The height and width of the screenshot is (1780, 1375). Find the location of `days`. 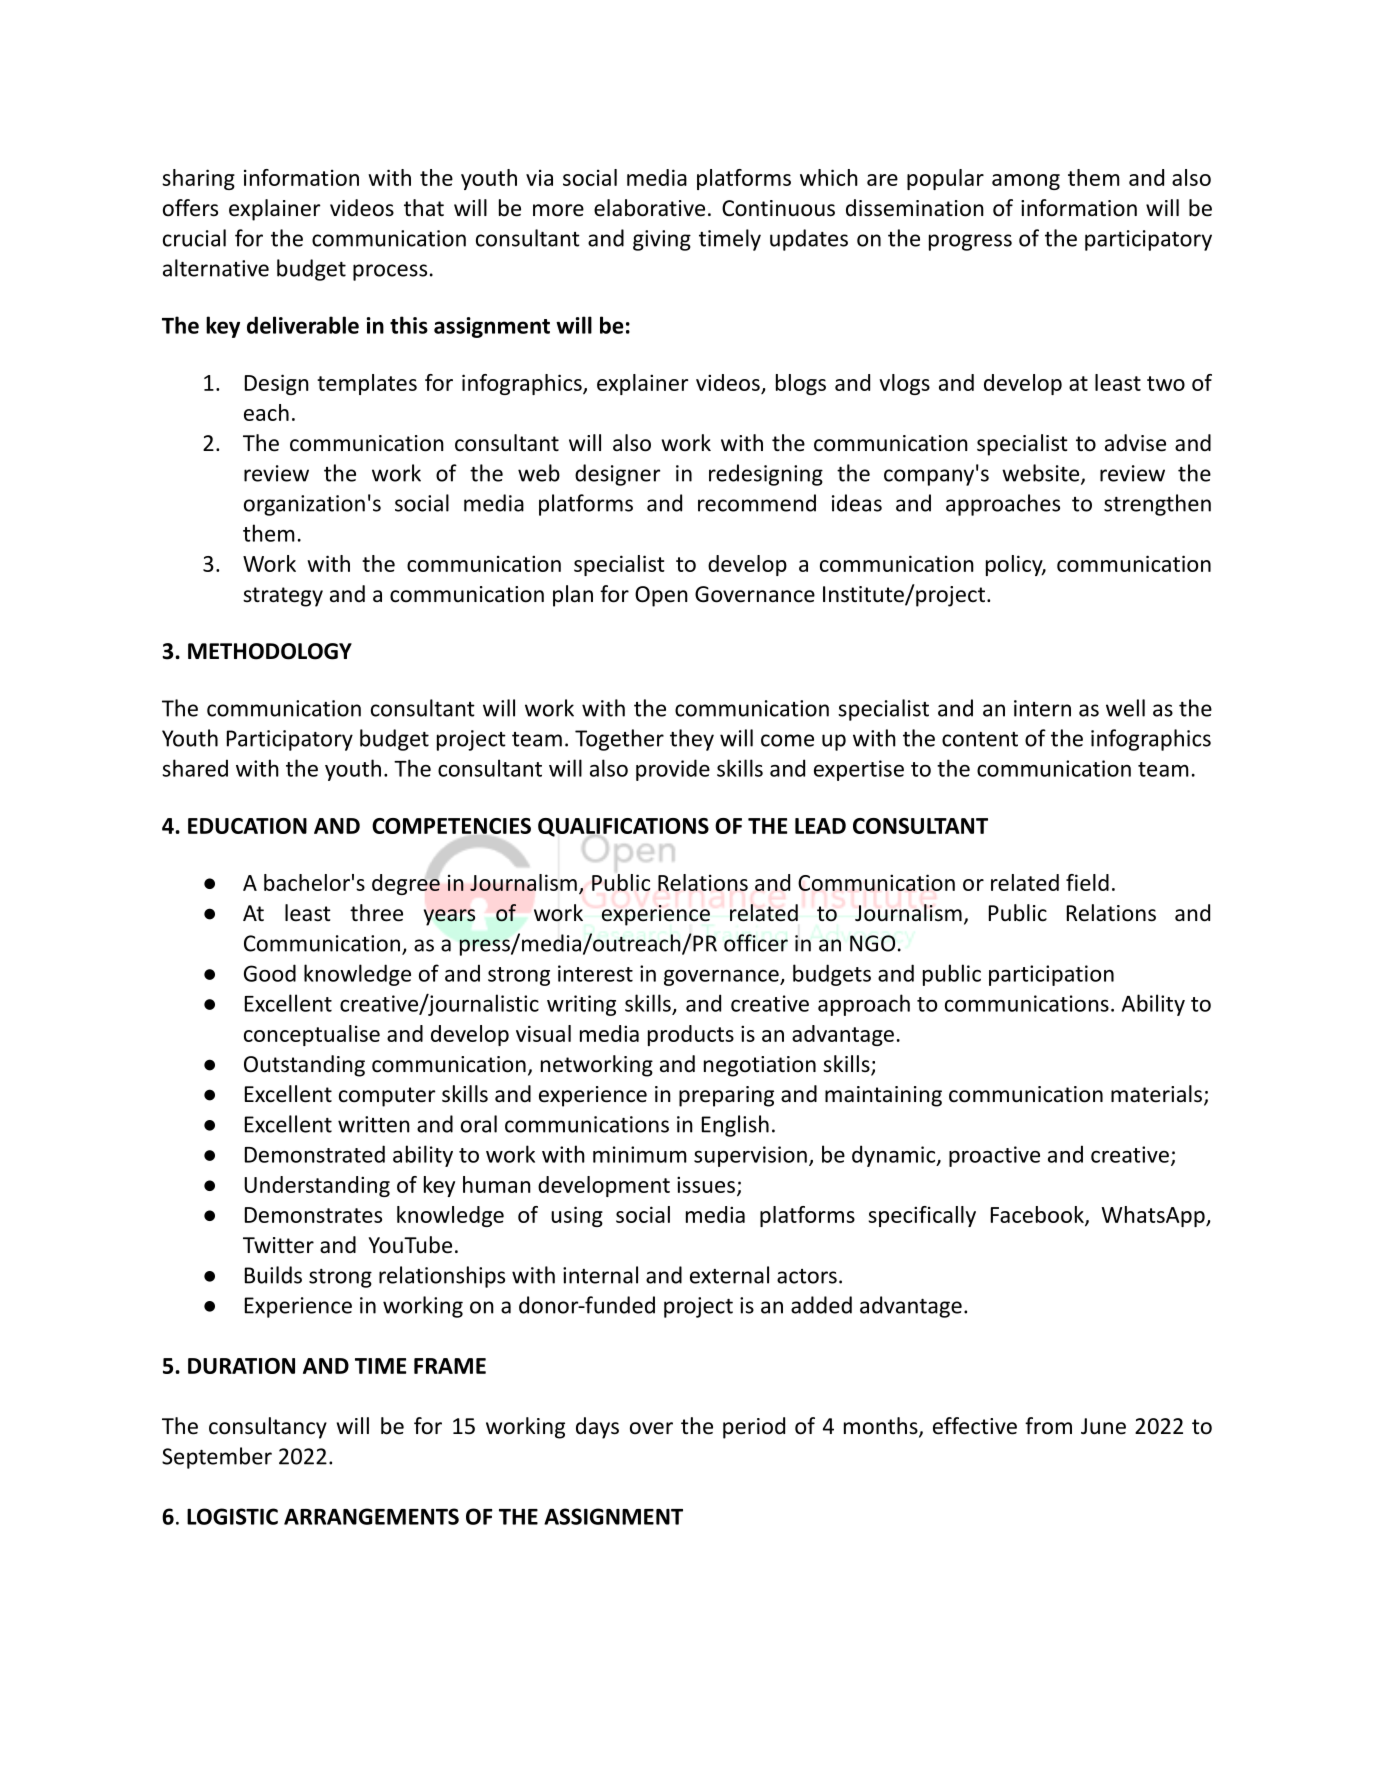

days is located at coordinates (597, 1428).
